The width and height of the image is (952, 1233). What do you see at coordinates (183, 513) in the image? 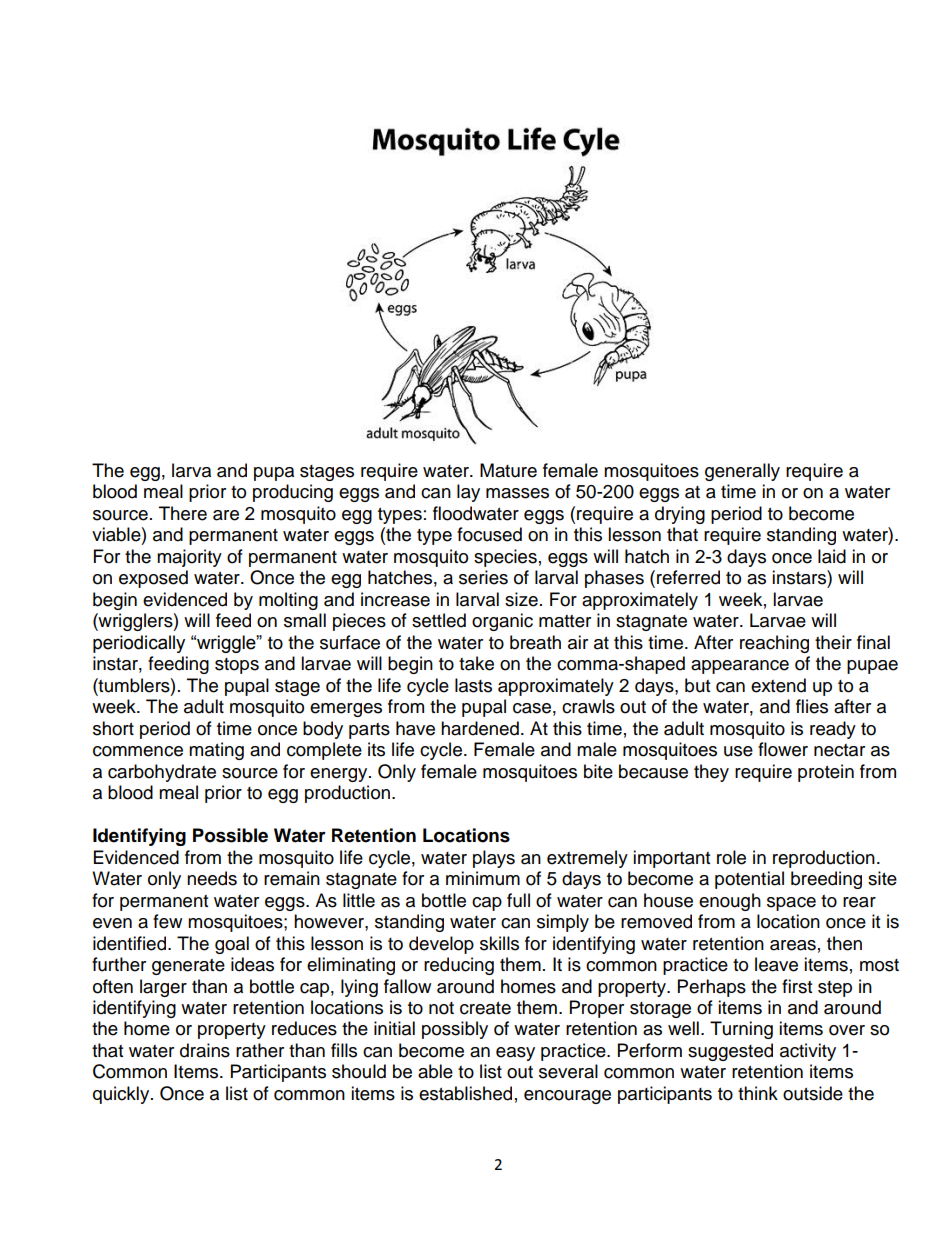
I see `There` at bounding box center [183, 513].
